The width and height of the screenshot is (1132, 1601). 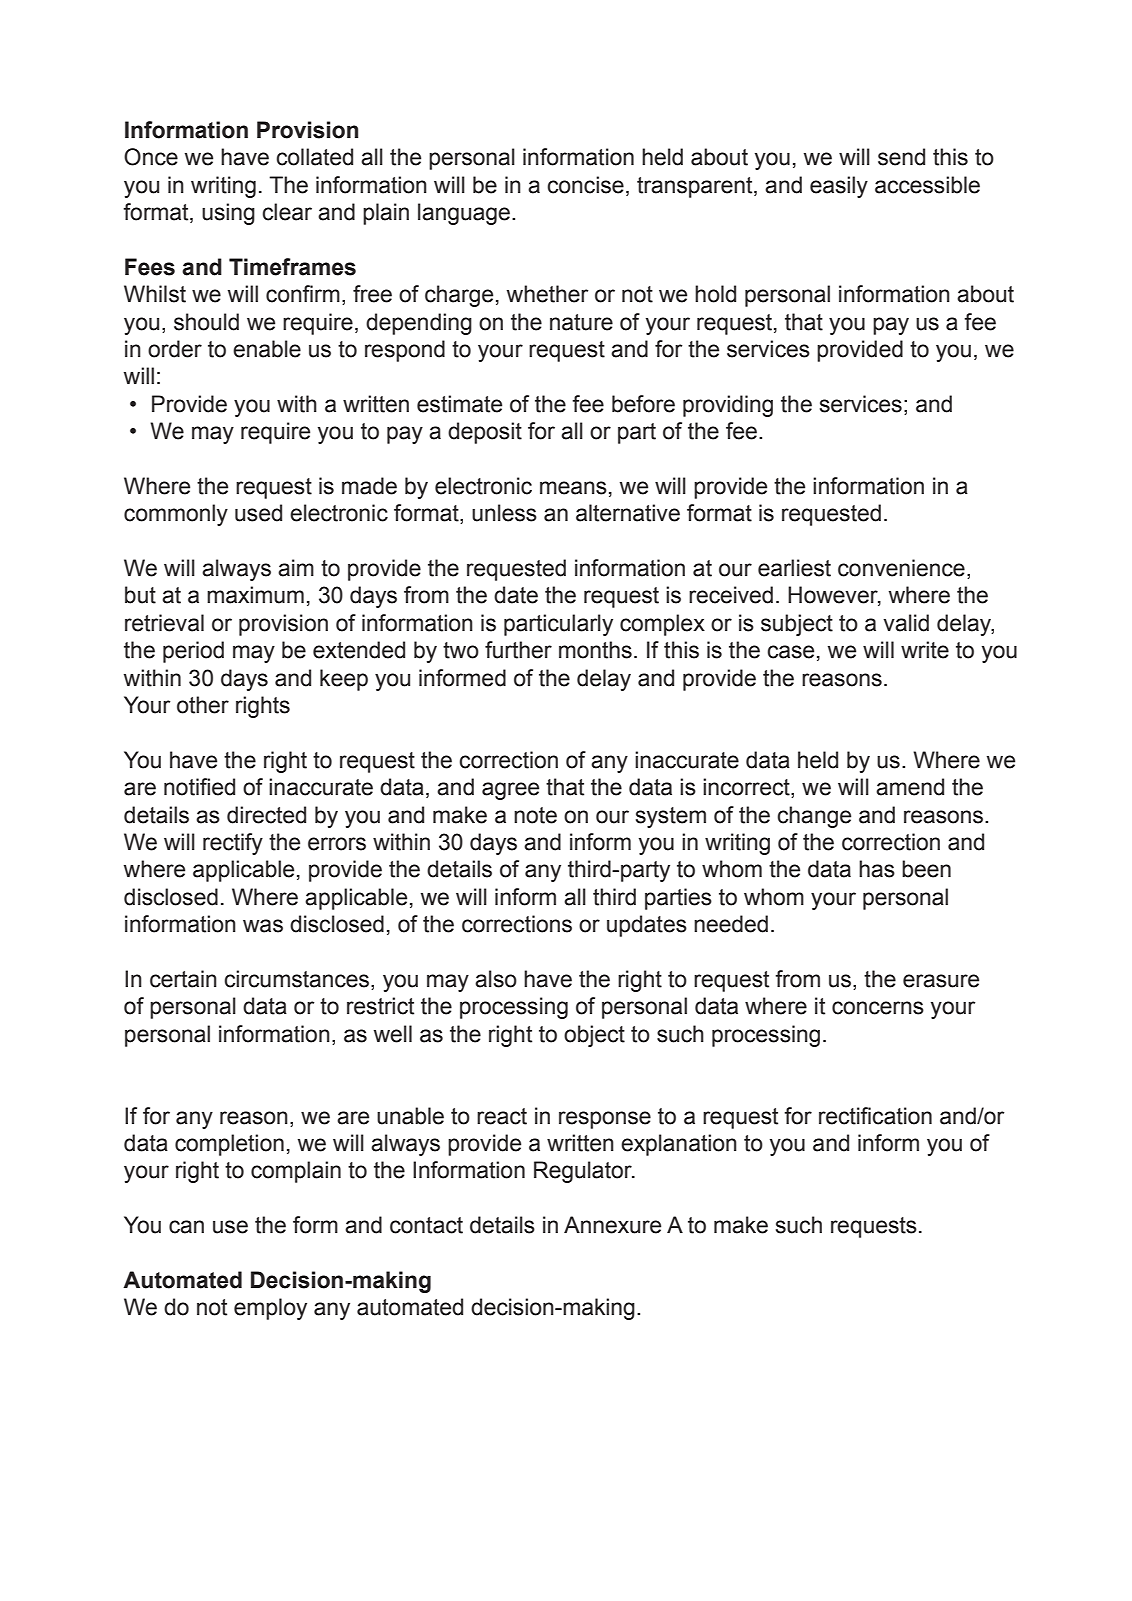 I want to click on concise, so click(x=586, y=185).
